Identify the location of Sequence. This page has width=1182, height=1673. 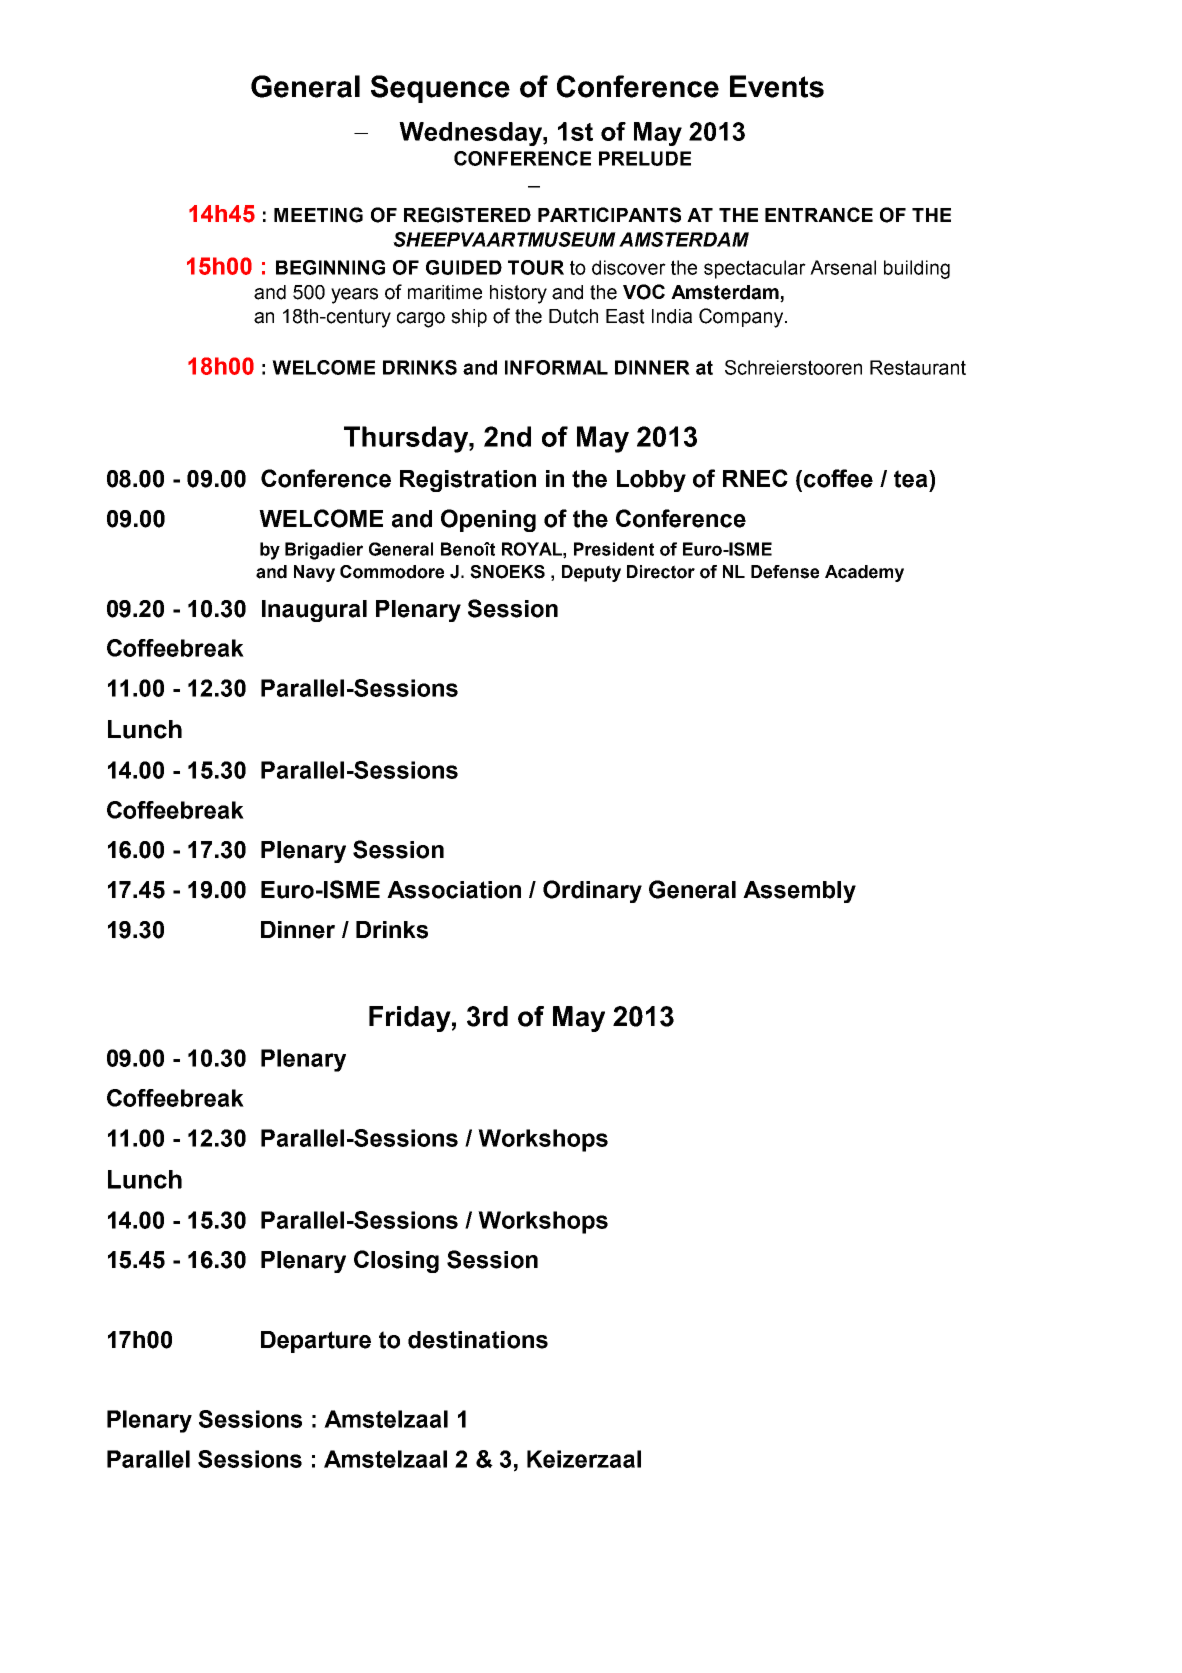
(440, 89).
